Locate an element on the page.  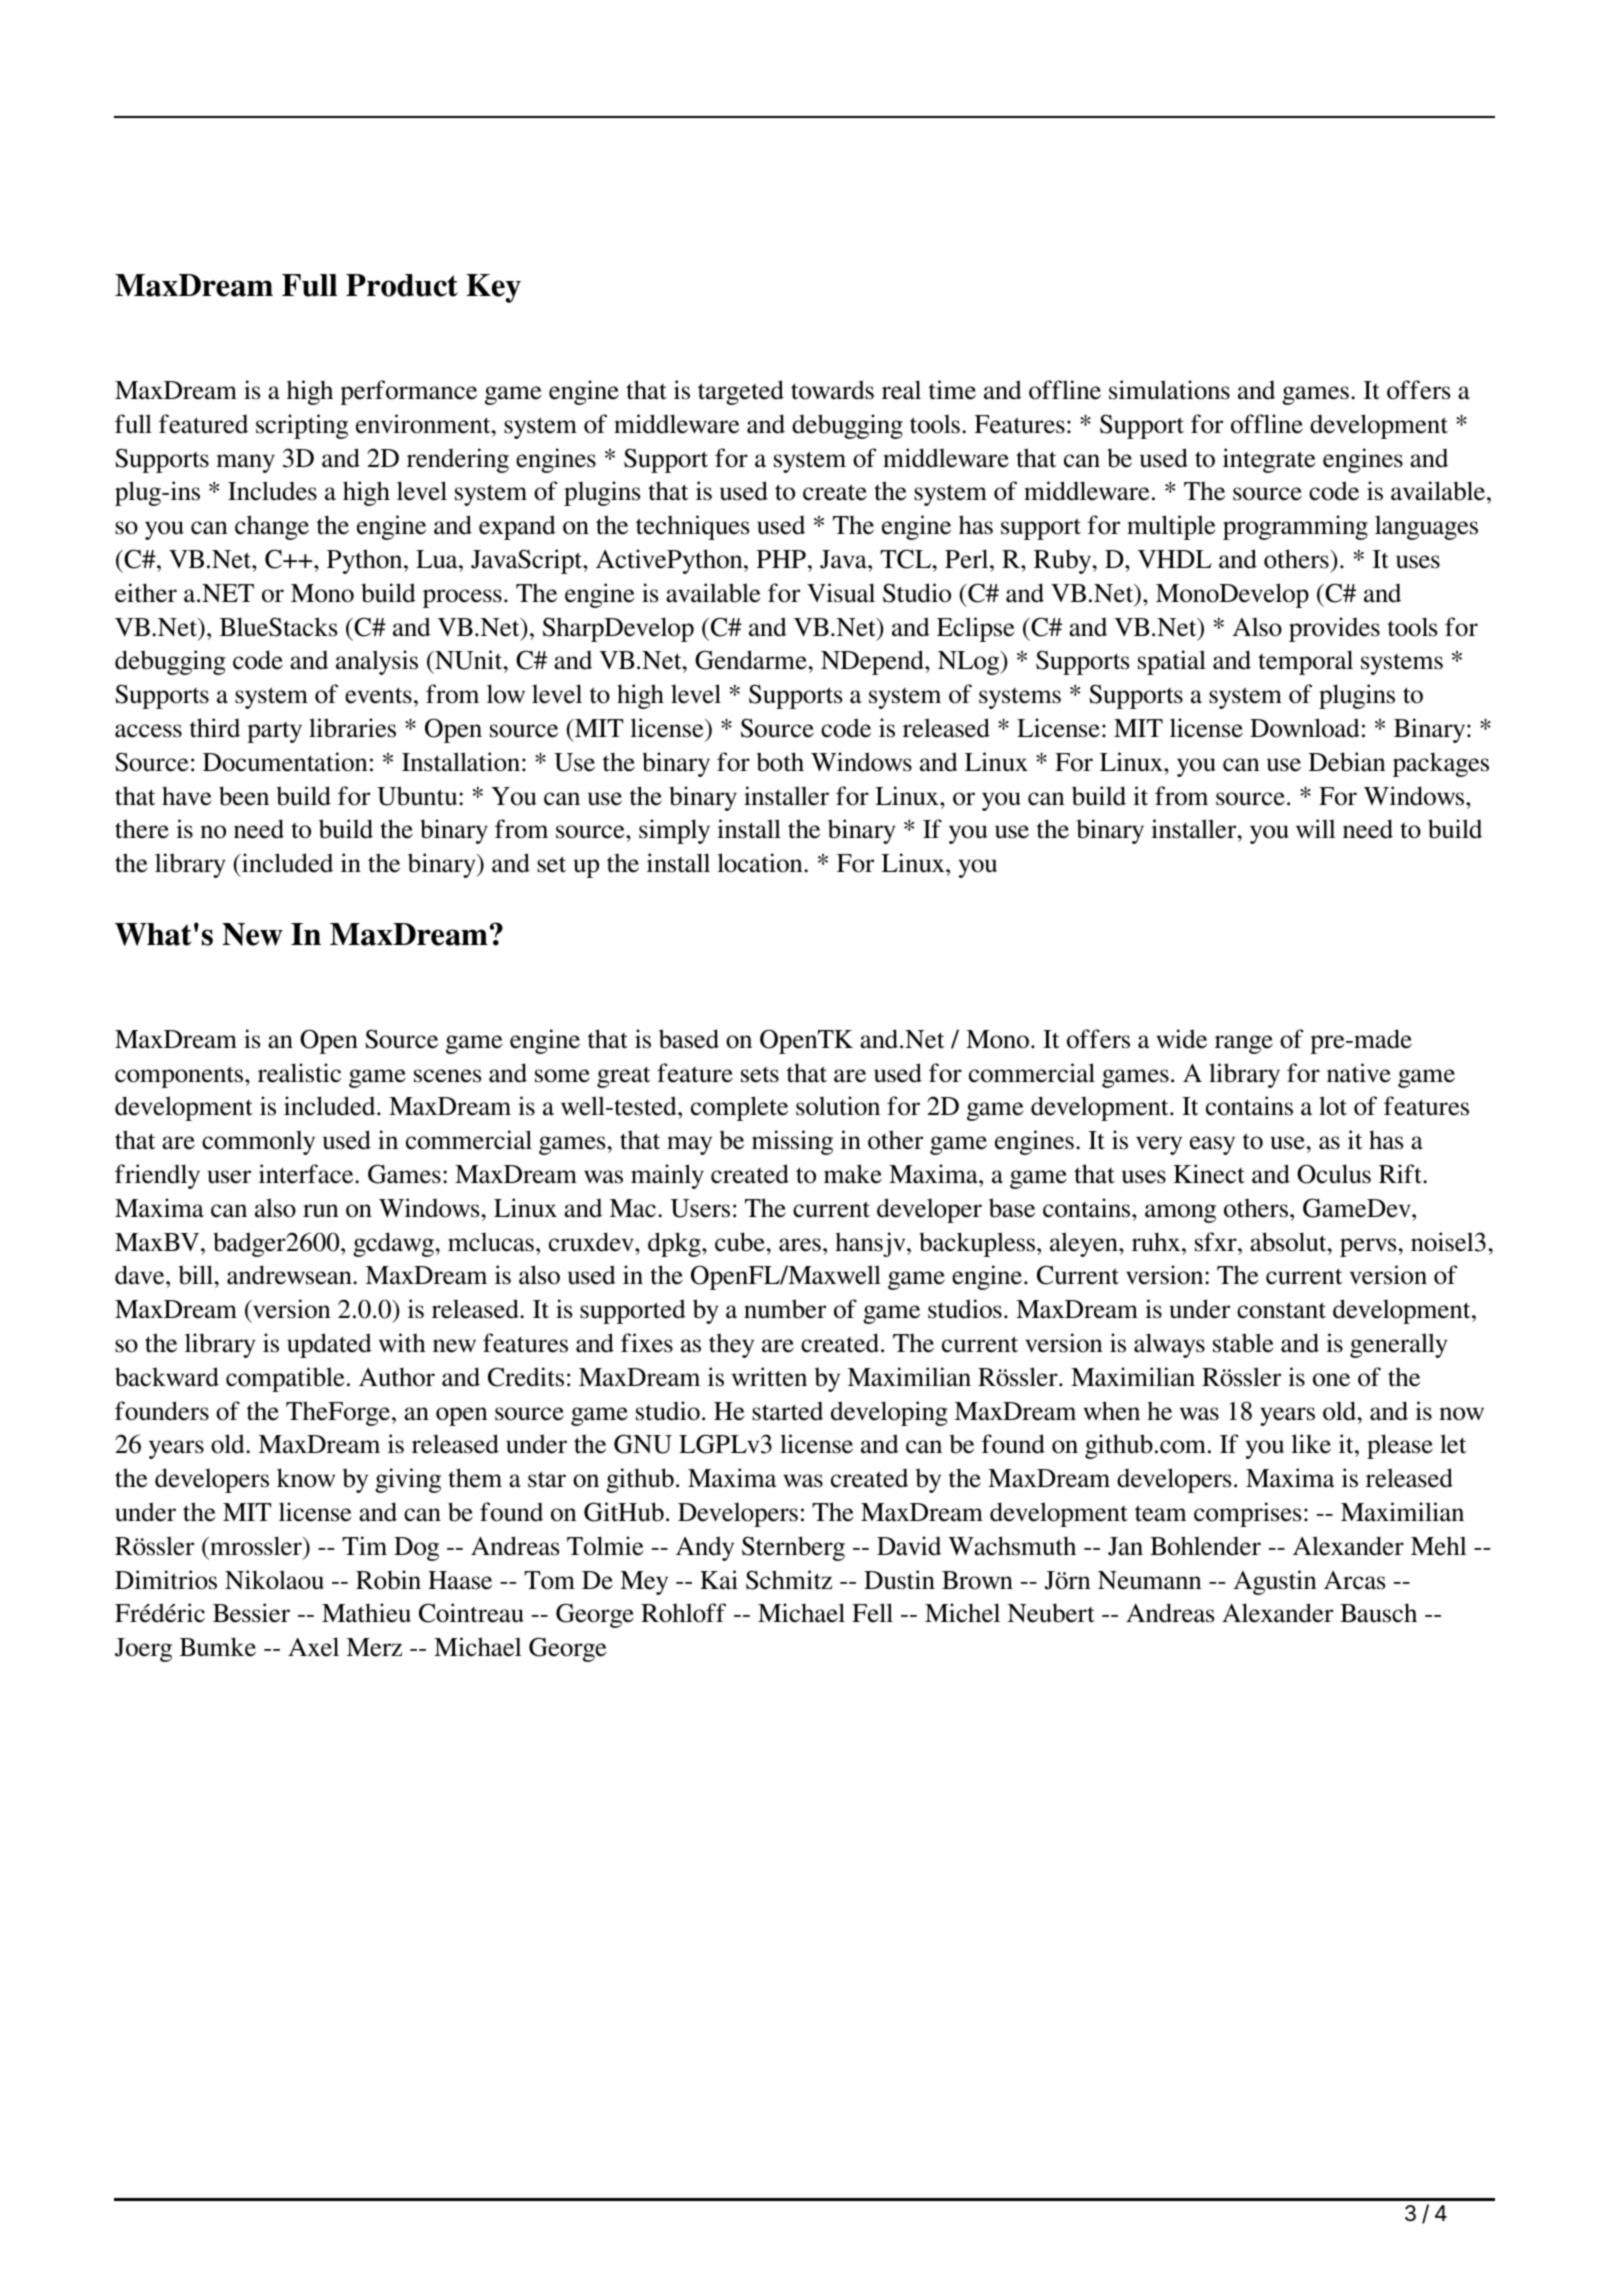
Agustin is located at coordinates (1275, 1582).
